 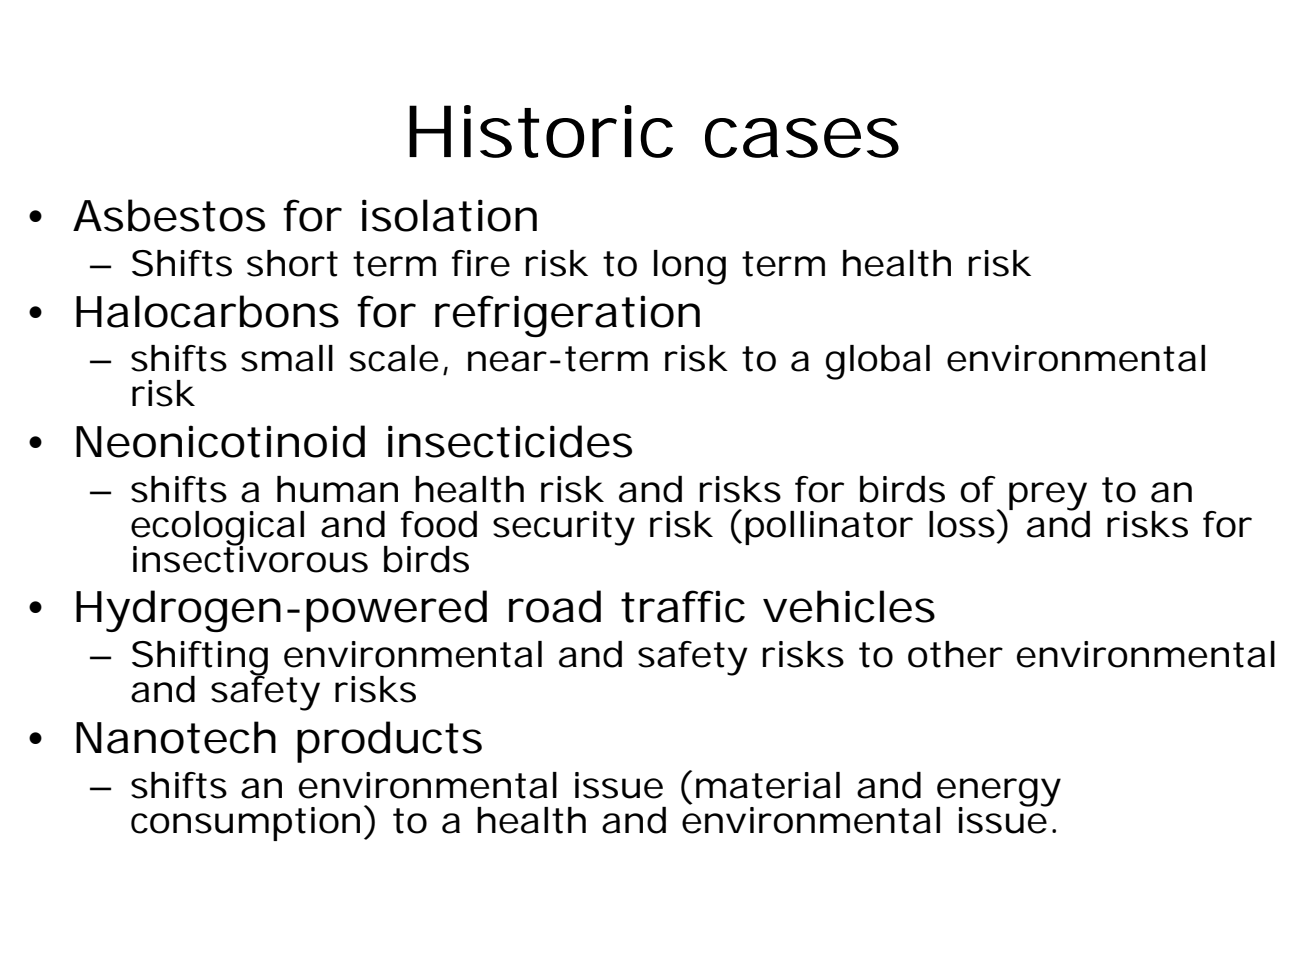 What do you see at coordinates (337, 489) in the page?
I see `human` at bounding box center [337, 489].
